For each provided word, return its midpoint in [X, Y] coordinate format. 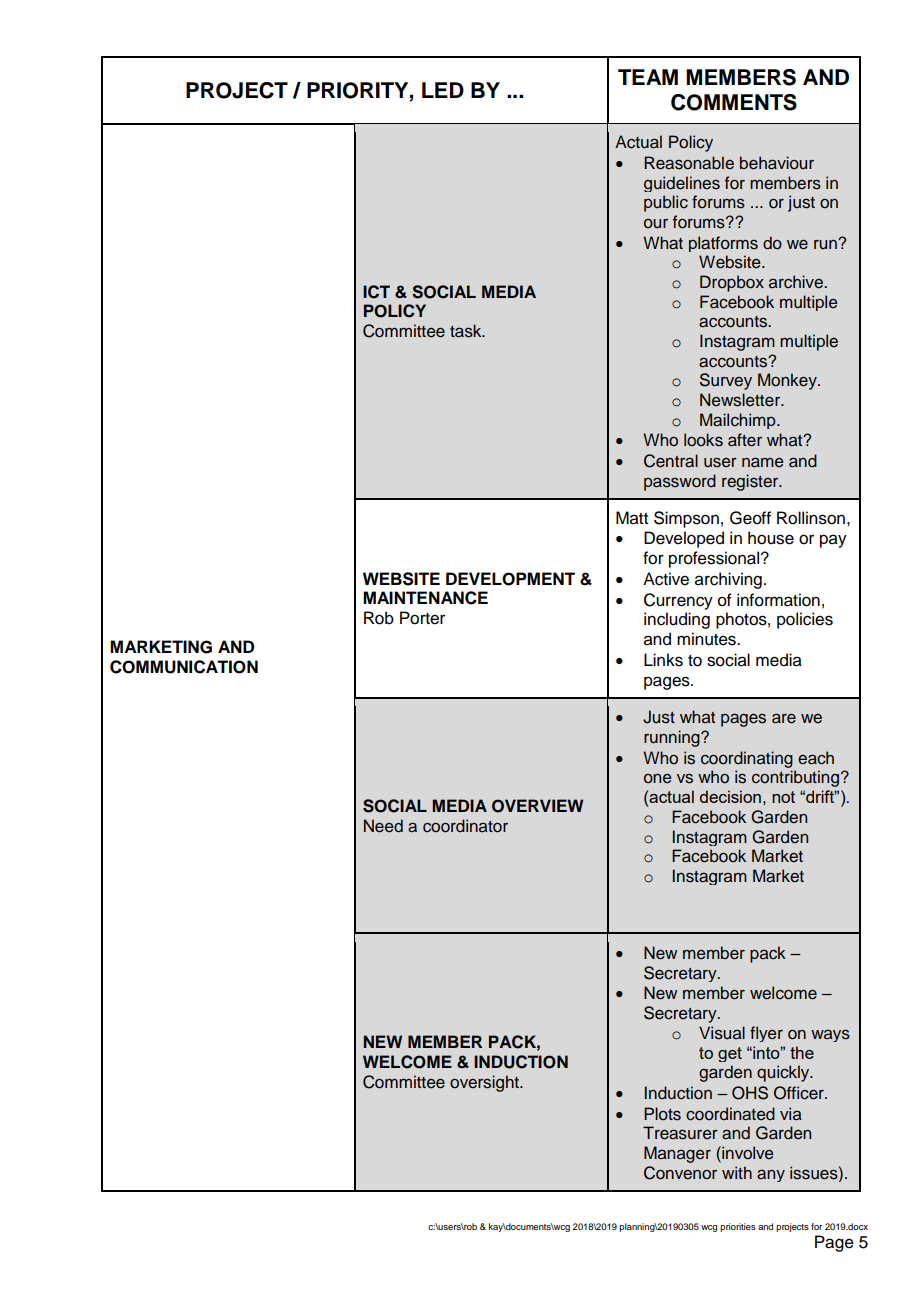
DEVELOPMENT [510, 579]
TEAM [648, 77]
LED [443, 90]
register [751, 482]
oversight [486, 1083]
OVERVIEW [537, 806]
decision [730, 796]
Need [383, 826]
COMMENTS [734, 102]
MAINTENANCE [425, 598]
